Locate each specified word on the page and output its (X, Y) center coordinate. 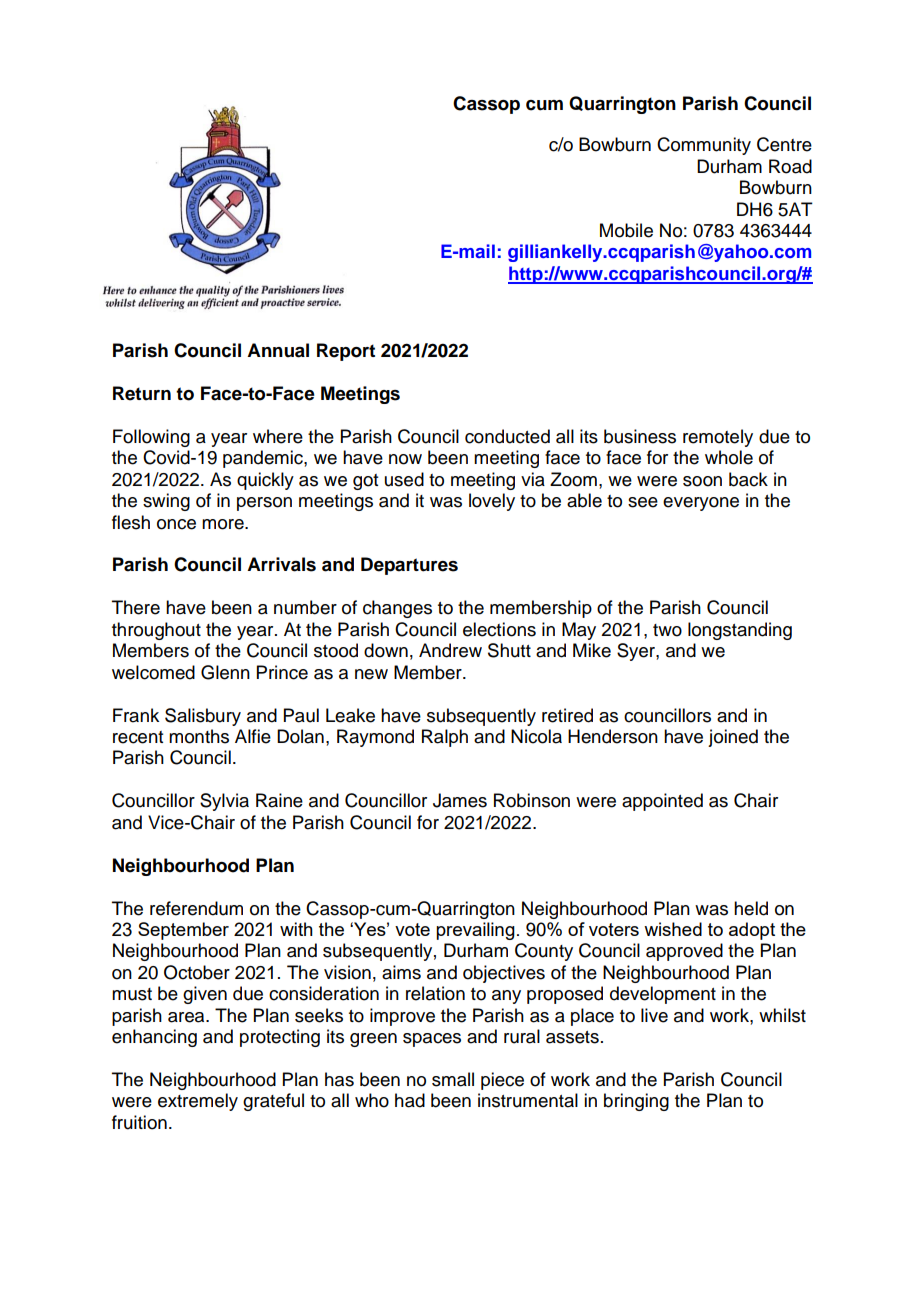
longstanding (740, 631)
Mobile (626, 230)
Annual (278, 350)
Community (704, 146)
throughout (156, 631)
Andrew (450, 650)
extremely (198, 1102)
